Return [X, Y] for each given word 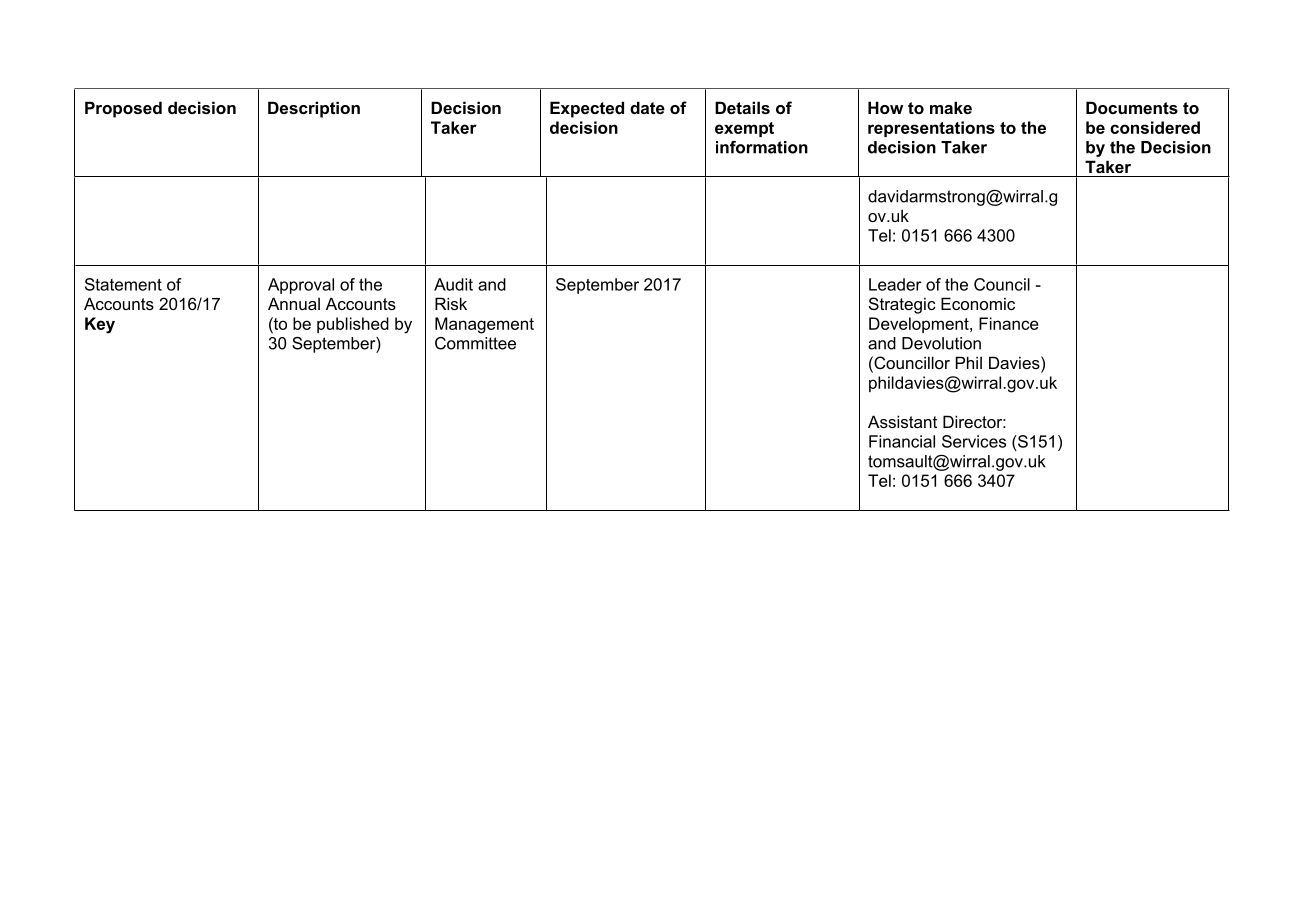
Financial [902, 441]
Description [314, 109]
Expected [587, 109]
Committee [475, 343]
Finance [1009, 323]
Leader [895, 284]
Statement [123, 284]
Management [484, 325]
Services [974, 441]
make [951, 107]
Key [100, 325]
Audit [453, 284]
